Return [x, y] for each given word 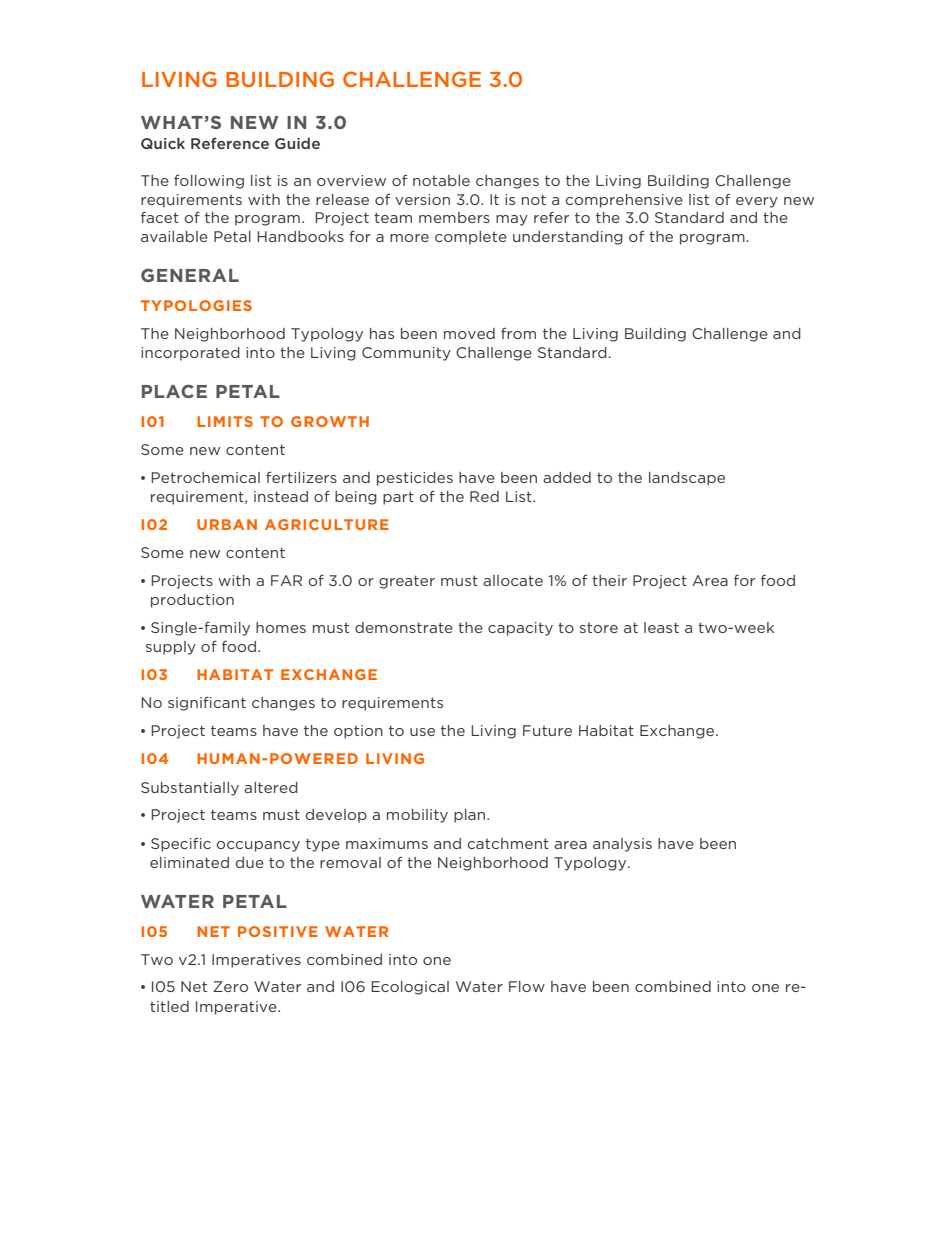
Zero [230, 986]
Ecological [410, 988]
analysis [622, 845]
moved [469, 333]
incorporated [190, 354]
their [609, 580]
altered [271, 787]
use [422, 732]
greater [407, 582]
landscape [687, 479]
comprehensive [624, 201]
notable [441, 180]
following [209, 182]
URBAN [227, 524]
